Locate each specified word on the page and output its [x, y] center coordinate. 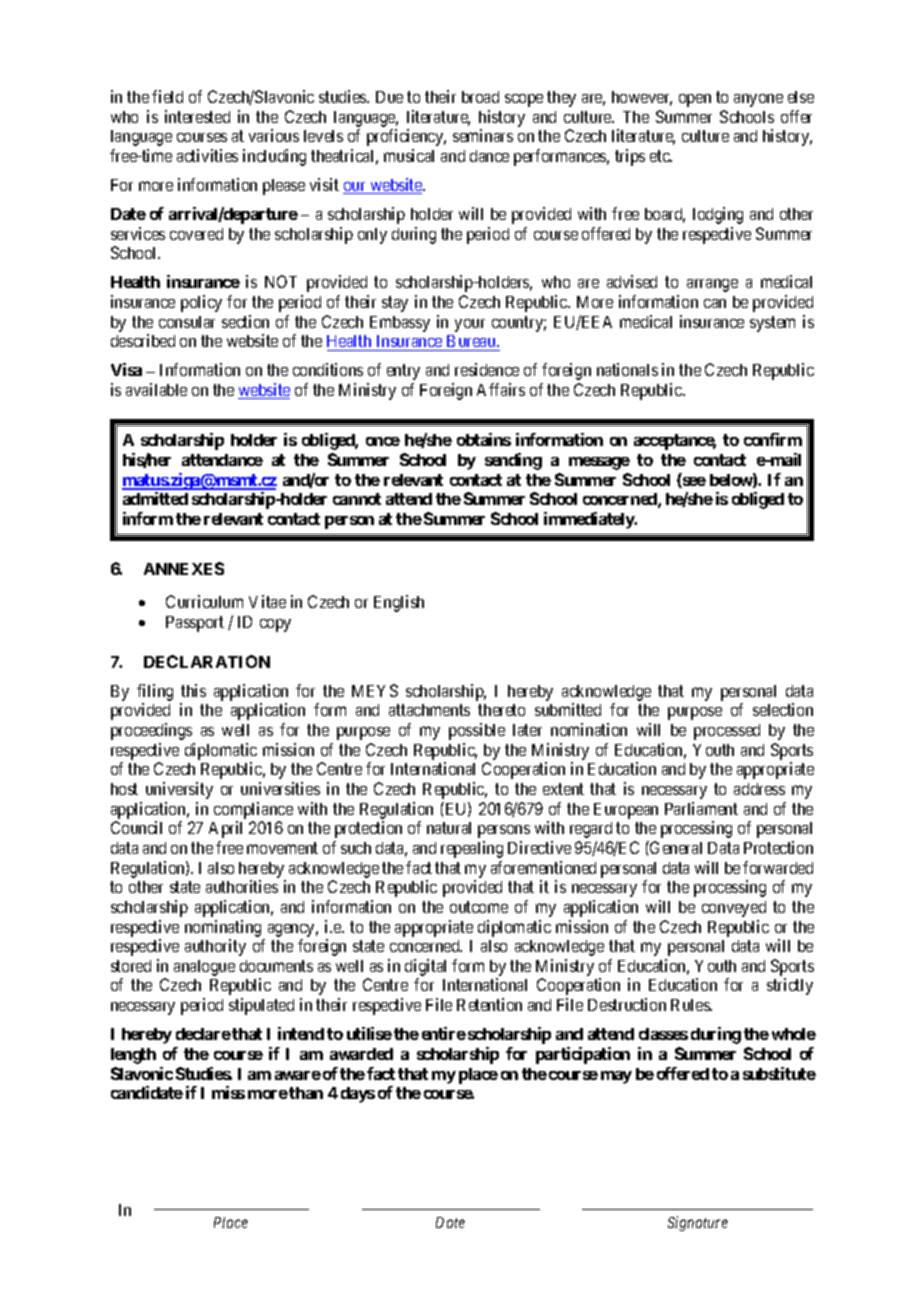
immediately [590, 520]
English [399, 603]
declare [203, 1034]
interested [197, 116]
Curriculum [204, 601]
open [695, 100]
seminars [483, 135]
